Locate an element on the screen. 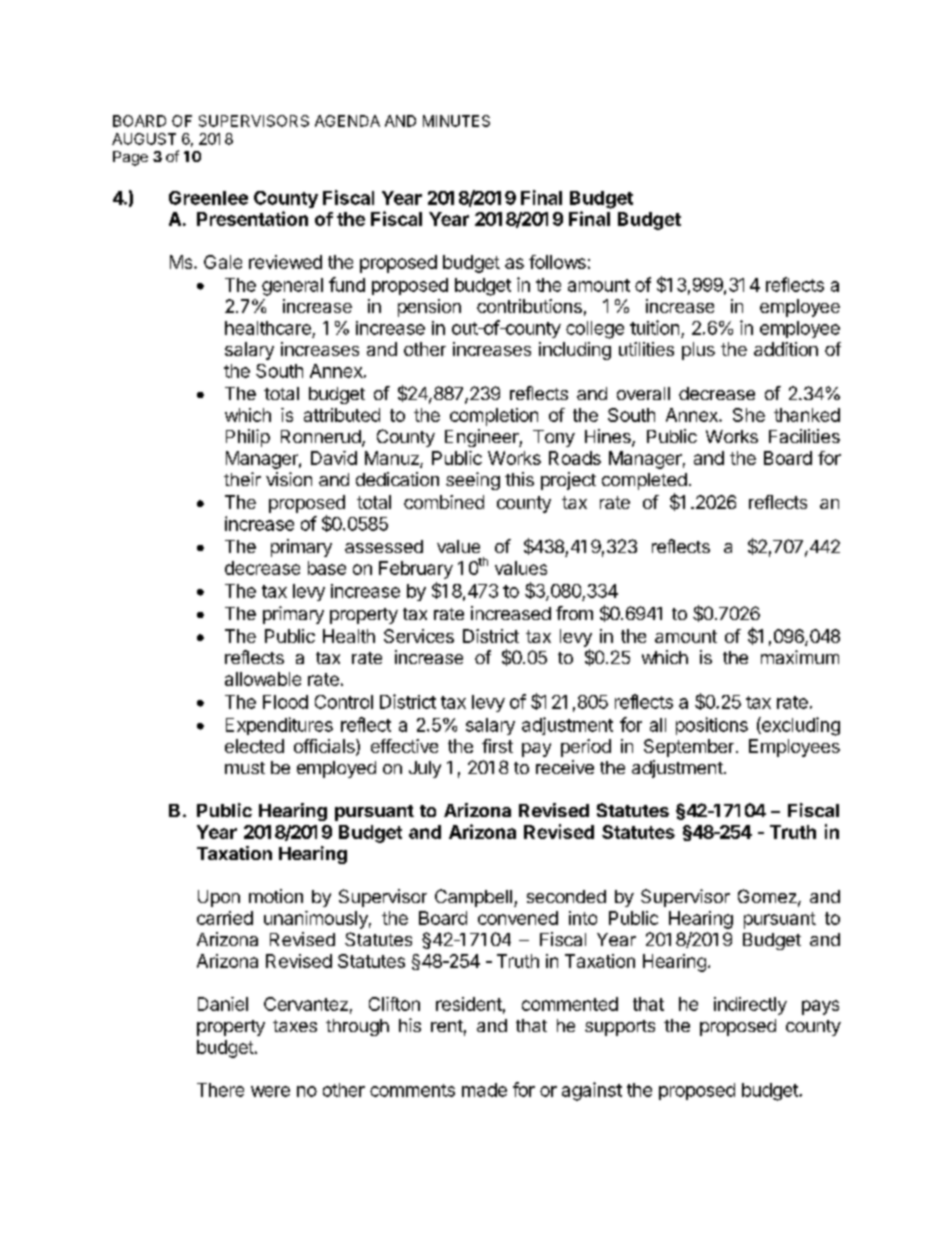  She is located at coordinates (749, 415).
